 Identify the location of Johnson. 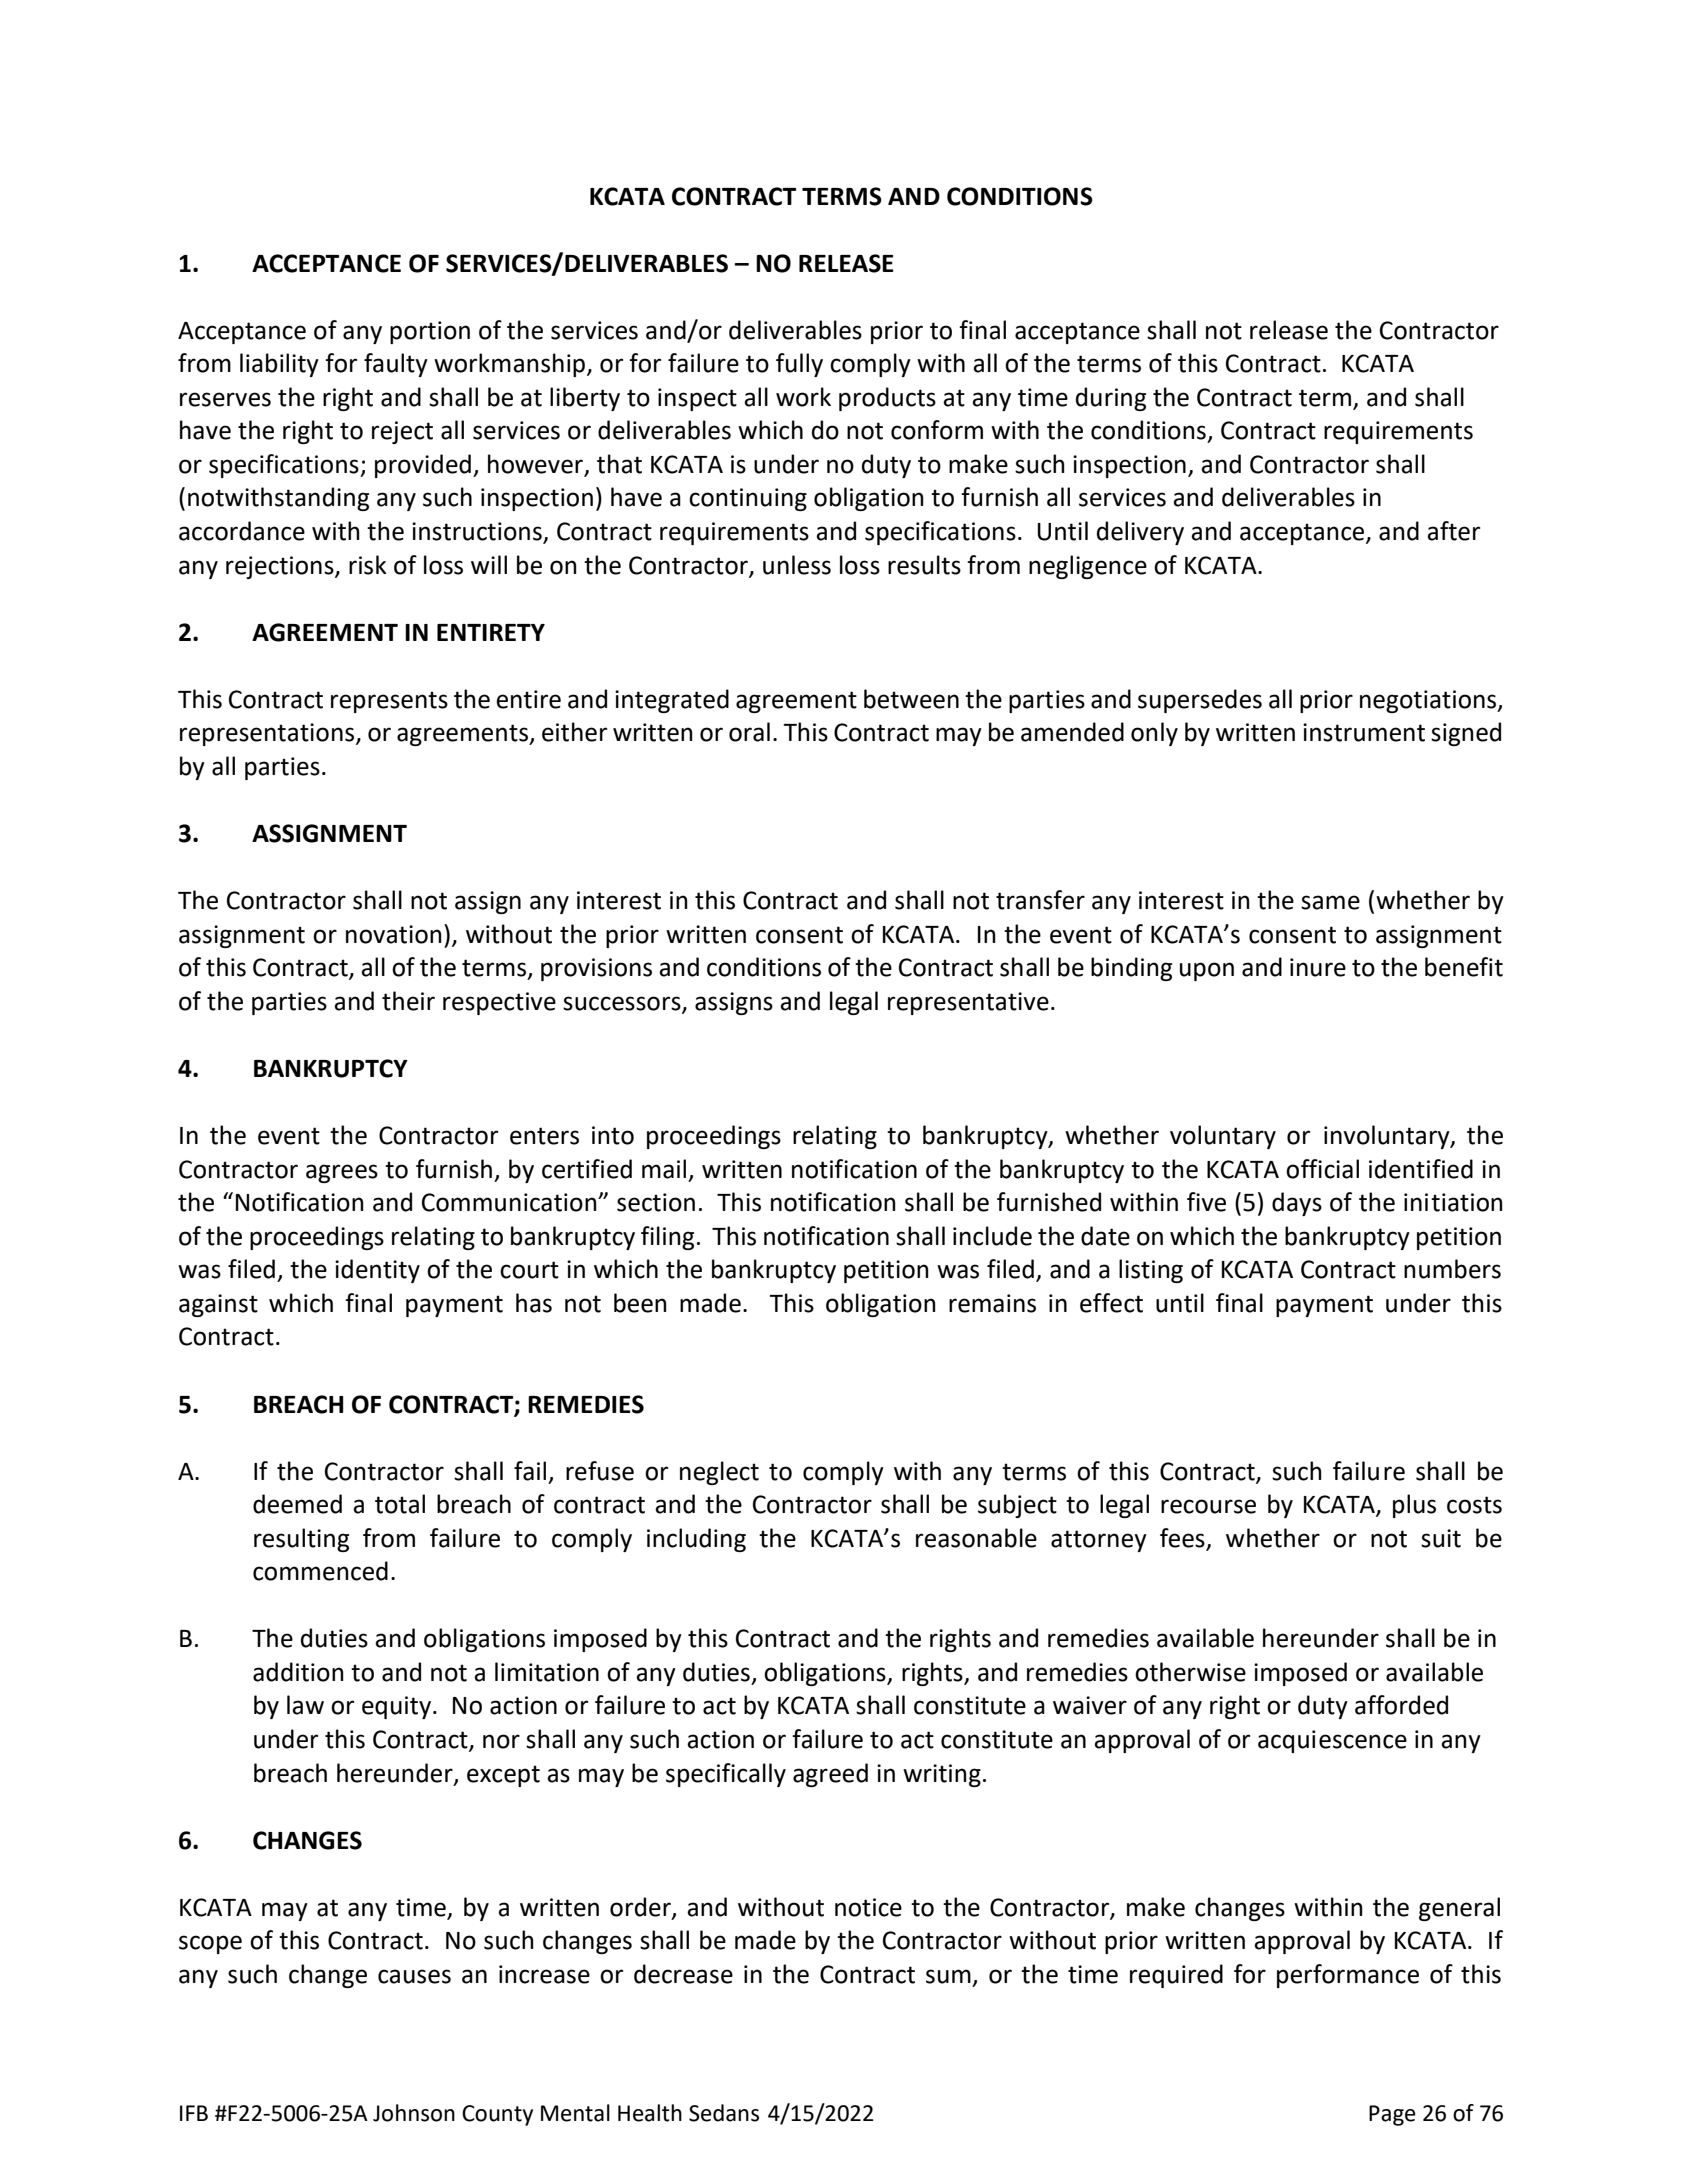
(414, 2113).
